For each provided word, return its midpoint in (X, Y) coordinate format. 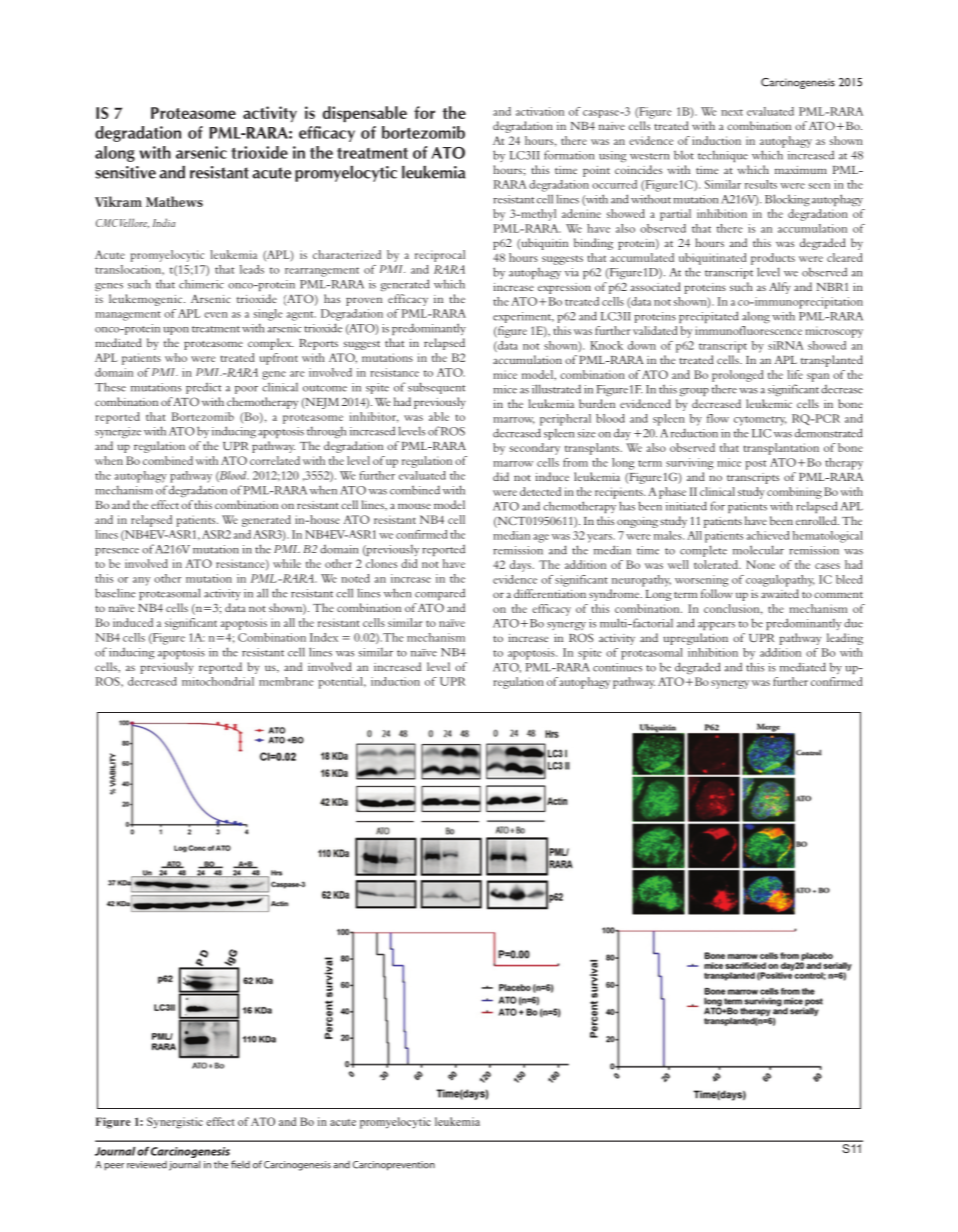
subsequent (436, 388)
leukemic (769, 403)
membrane (286, 681)
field (240, 1164)
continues (617, 667)
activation (540, 111)
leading (845, 639)
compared (440, 594)
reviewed (147, 1165)
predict (203, 388)
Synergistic (175, 1123)
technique (723, 156)
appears (716, 626)
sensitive (125, 172)
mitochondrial (218, 681)
